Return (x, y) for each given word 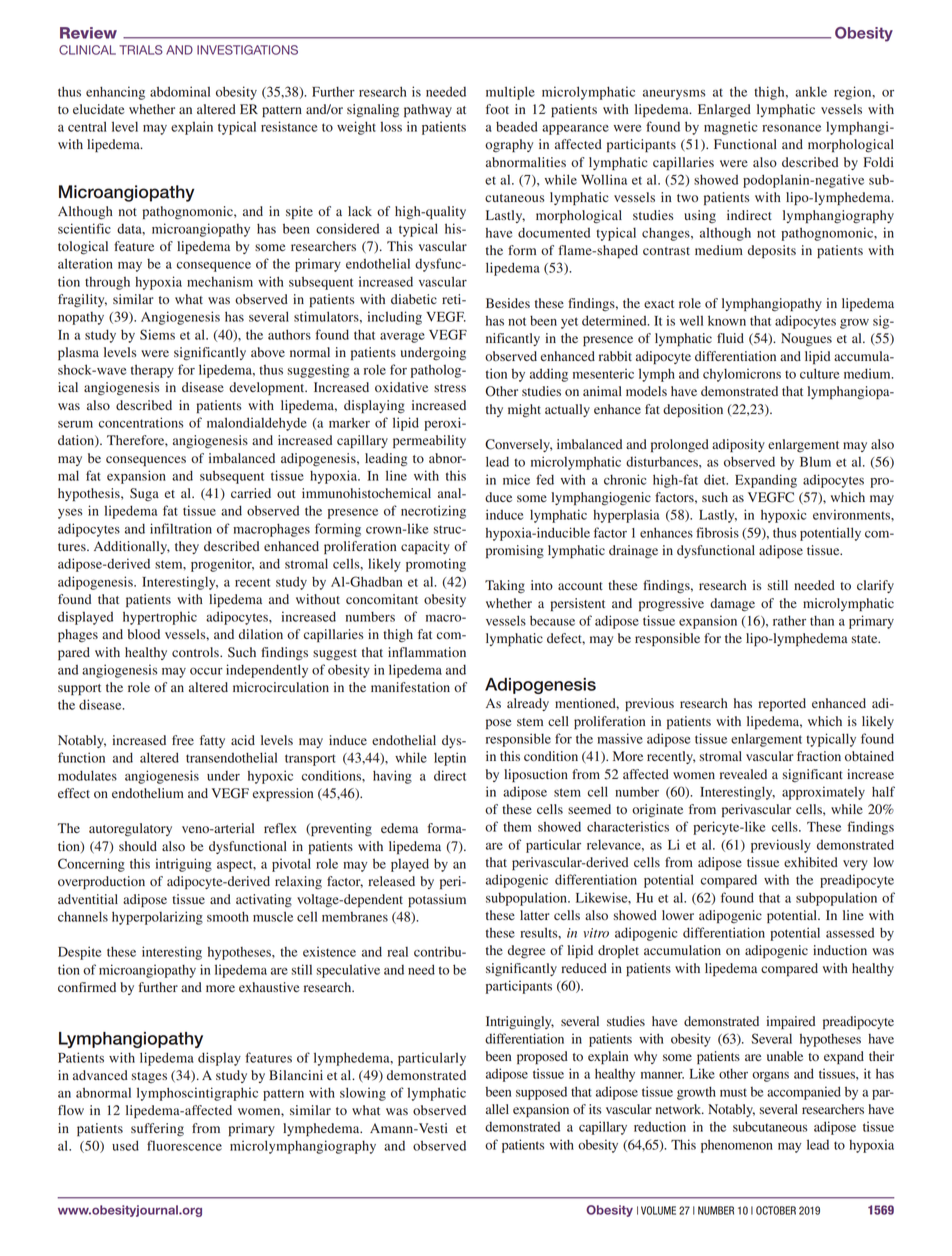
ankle (811, 91)
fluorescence (184, 1145)
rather (789, 620)
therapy (152, 371)
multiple (510, 93)
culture (819, 373)
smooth (228, 916)
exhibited (811, 862)
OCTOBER (776, 1210)
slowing (363, 1094)
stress (450, 388)
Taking (505, 587)
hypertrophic (160, 618)
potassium (437, 900)
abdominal (180, 91)
